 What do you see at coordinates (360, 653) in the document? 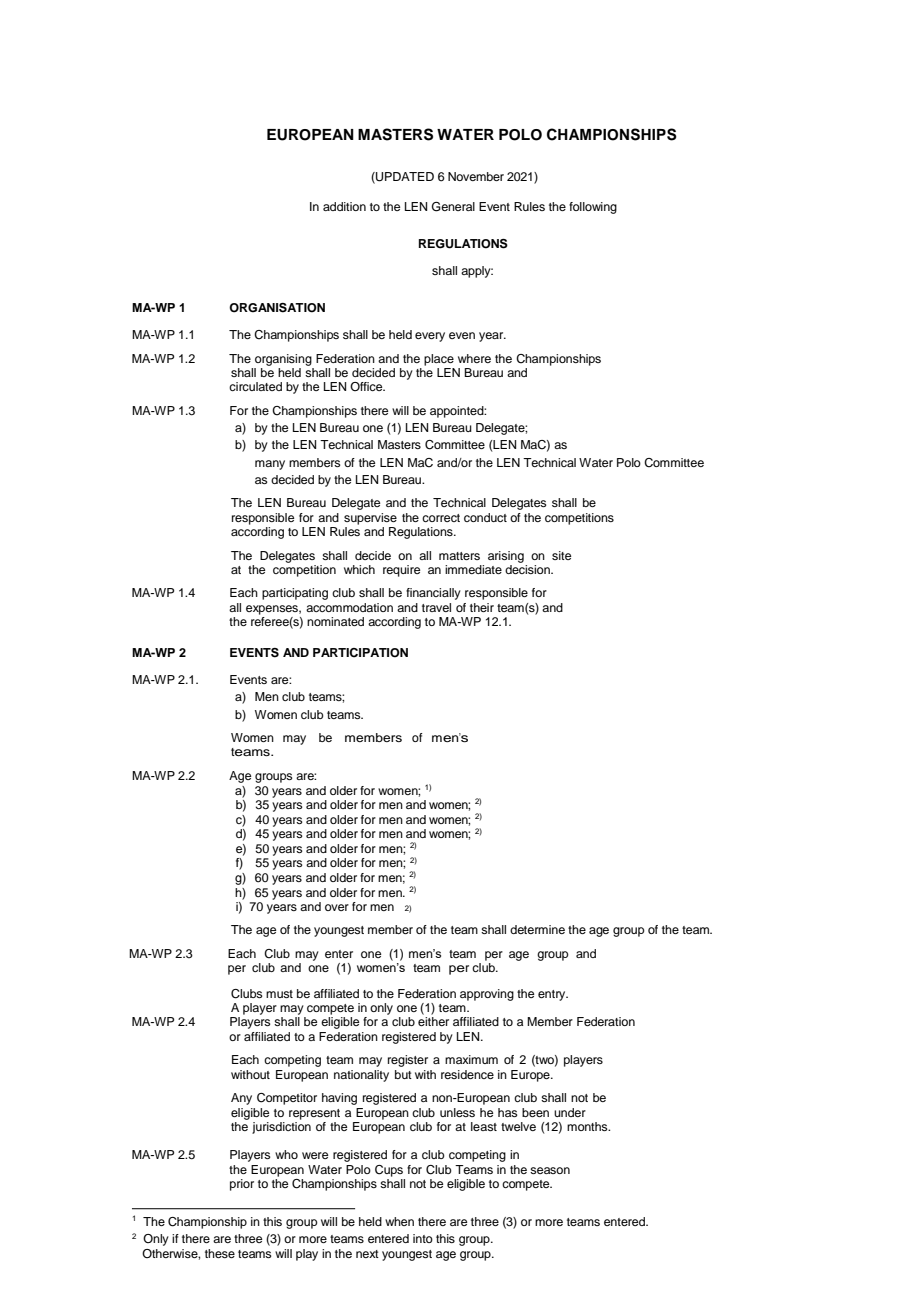
I see `PARTICIPATION` at bounding box center [360, 653].
